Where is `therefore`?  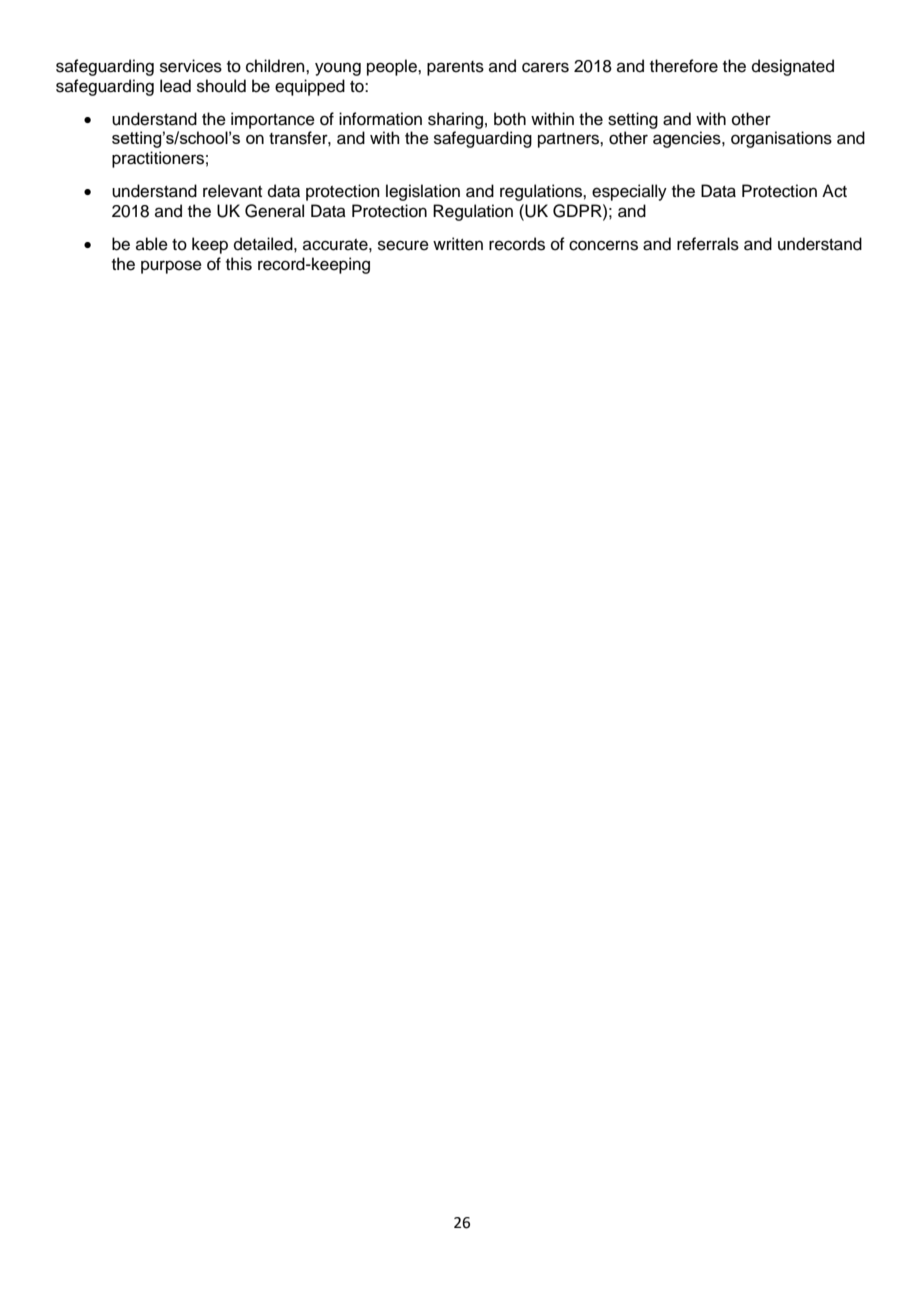 therefore is located at coordinates (684, 66).
